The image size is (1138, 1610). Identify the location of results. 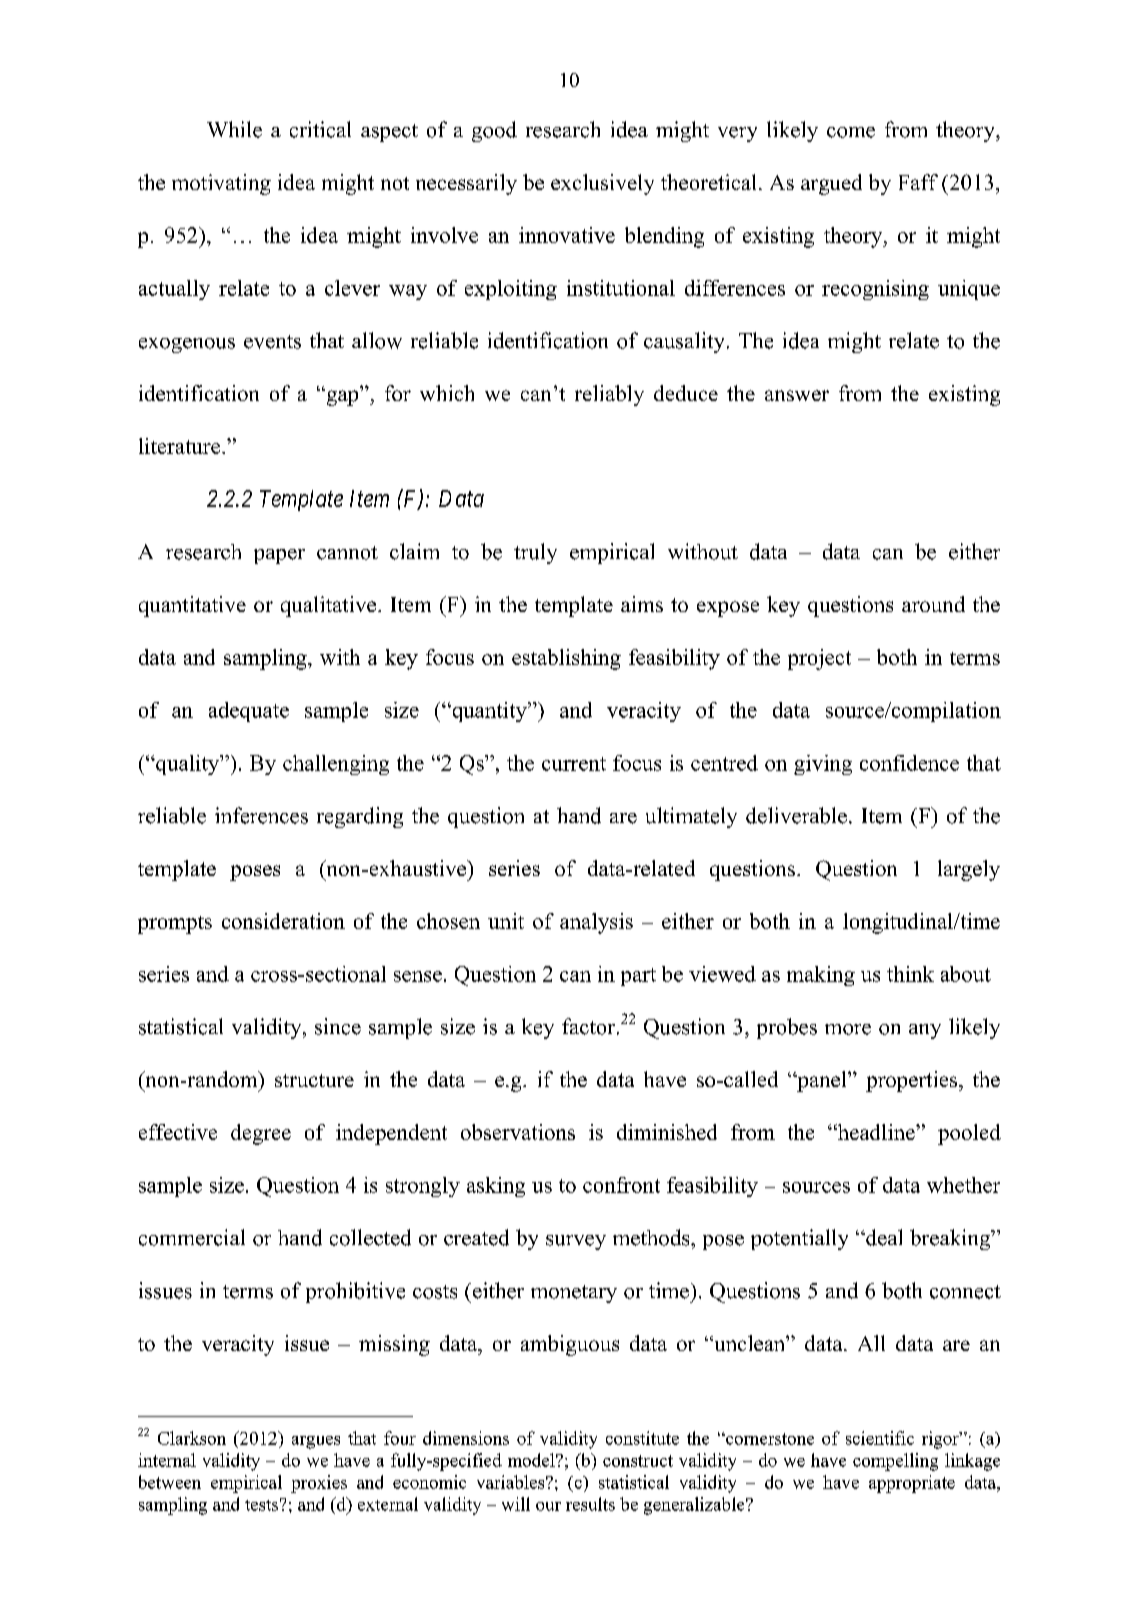
(590, 1504).
